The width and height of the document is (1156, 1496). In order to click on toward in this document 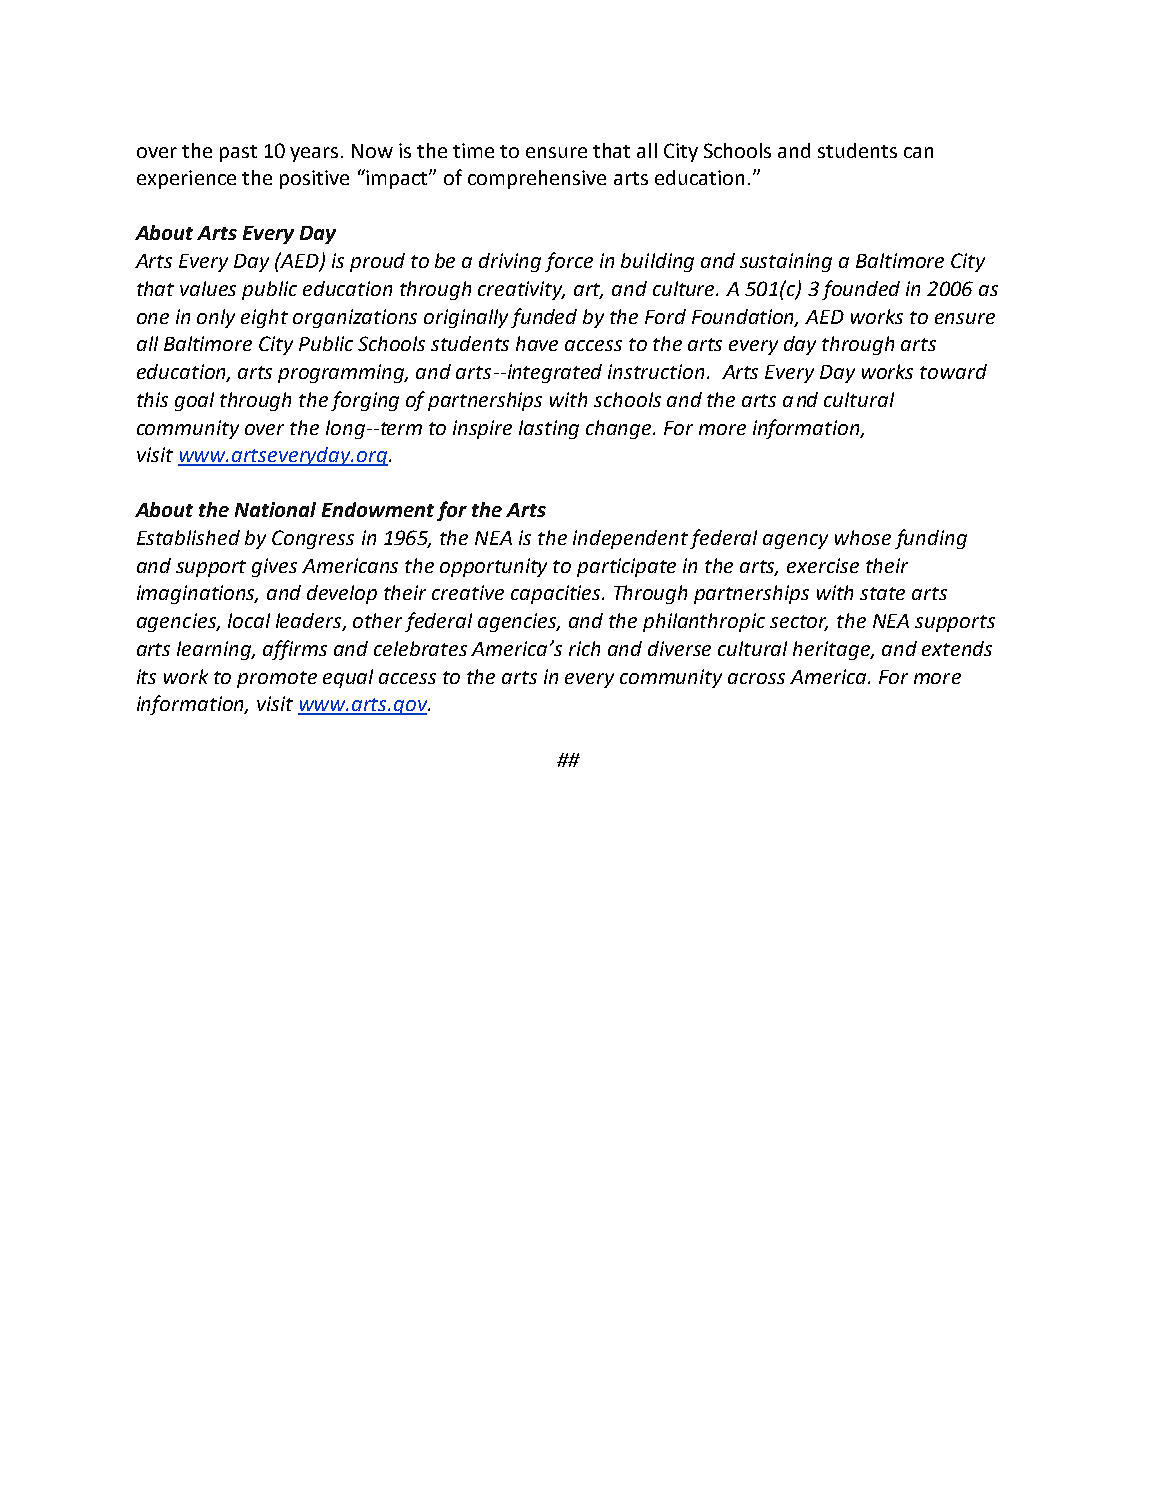, I will do `click(953, 371)`.
